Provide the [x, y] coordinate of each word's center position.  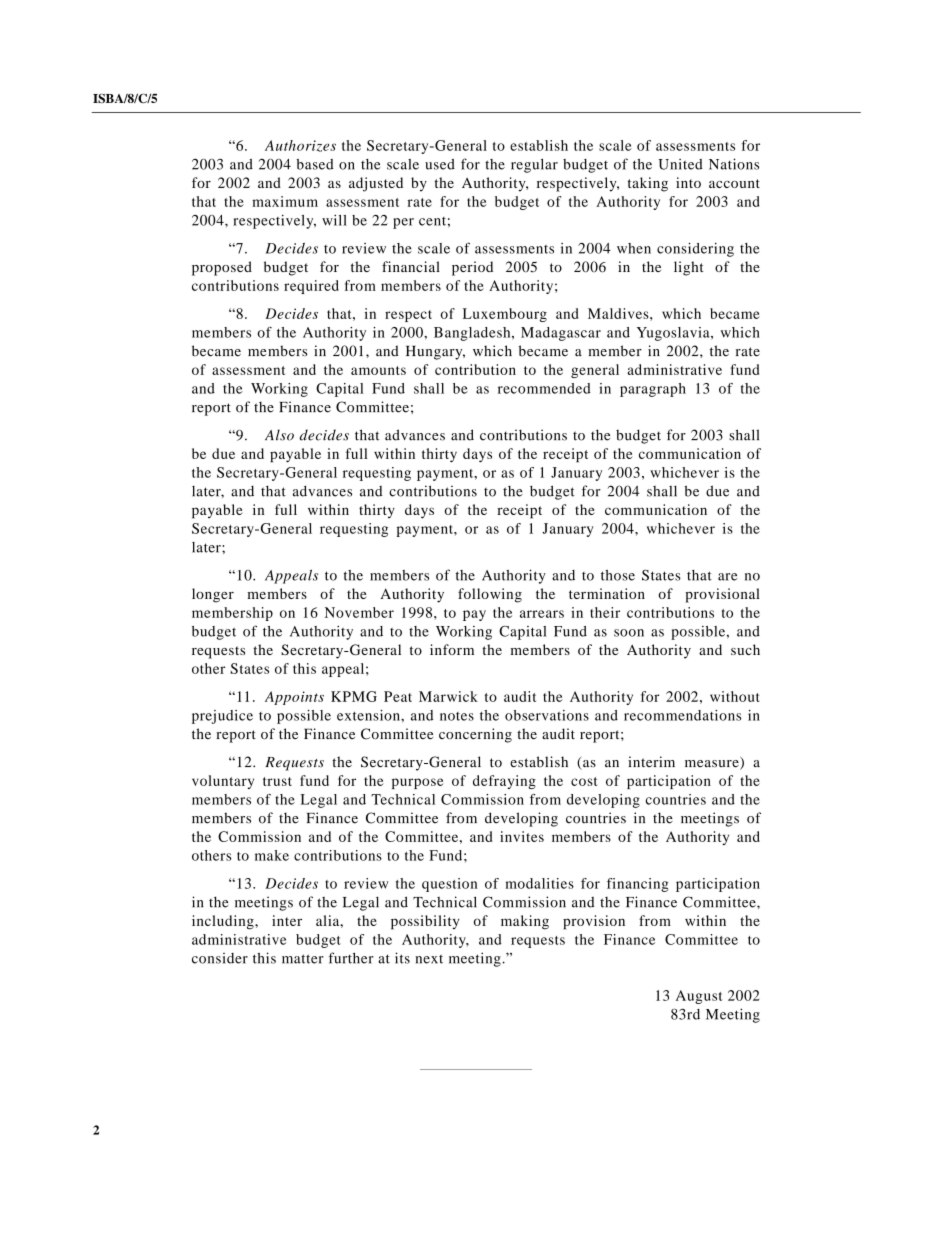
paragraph [653, 390]
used [440, 164]
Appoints [294, 698]
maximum [285, 201]
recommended [544, 388]
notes [457, 716]
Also [279, 435]
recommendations [682, 715]
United [680, 164]
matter [303, 959]
